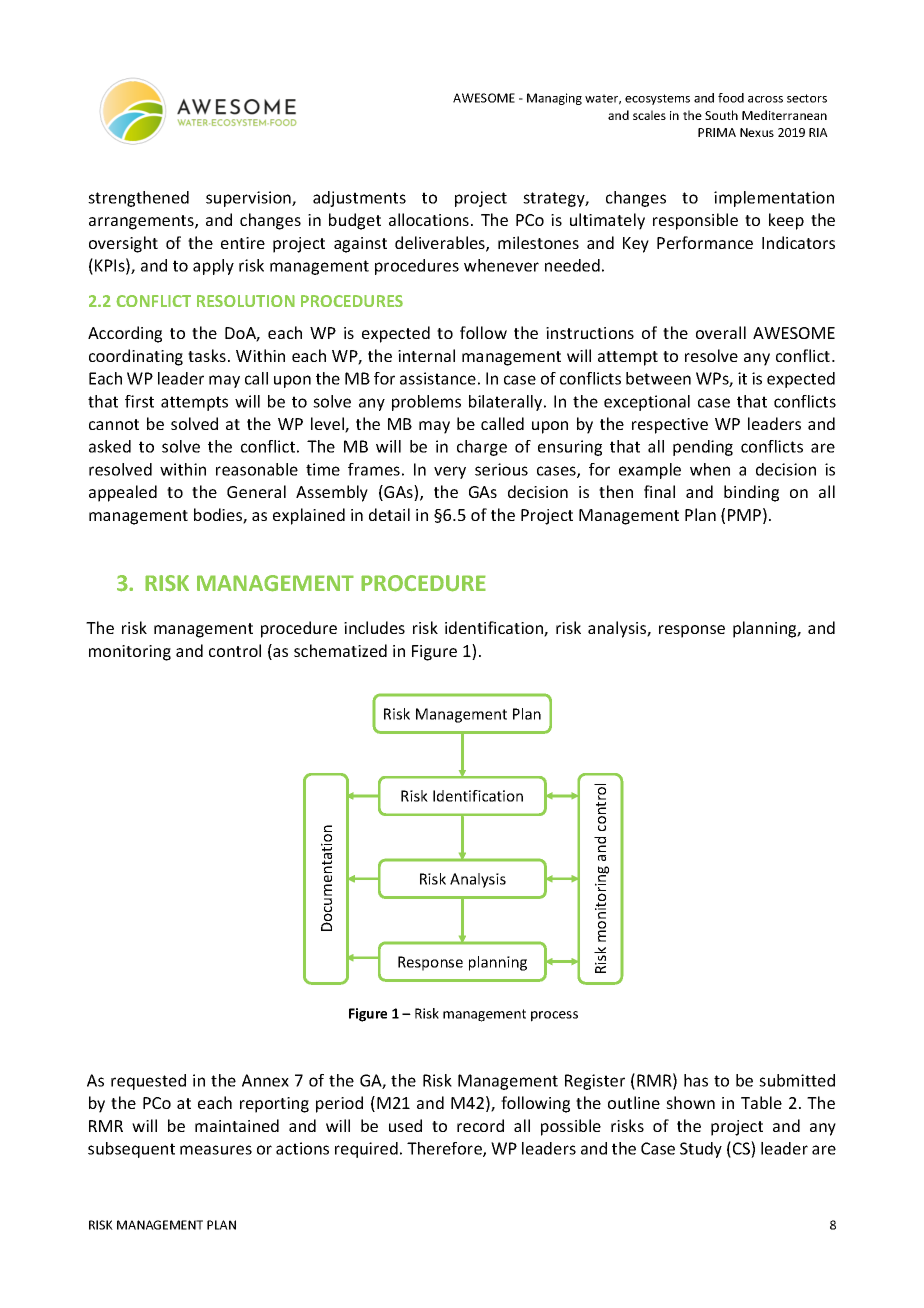  I want to click on supervision, so click(249, 199).
